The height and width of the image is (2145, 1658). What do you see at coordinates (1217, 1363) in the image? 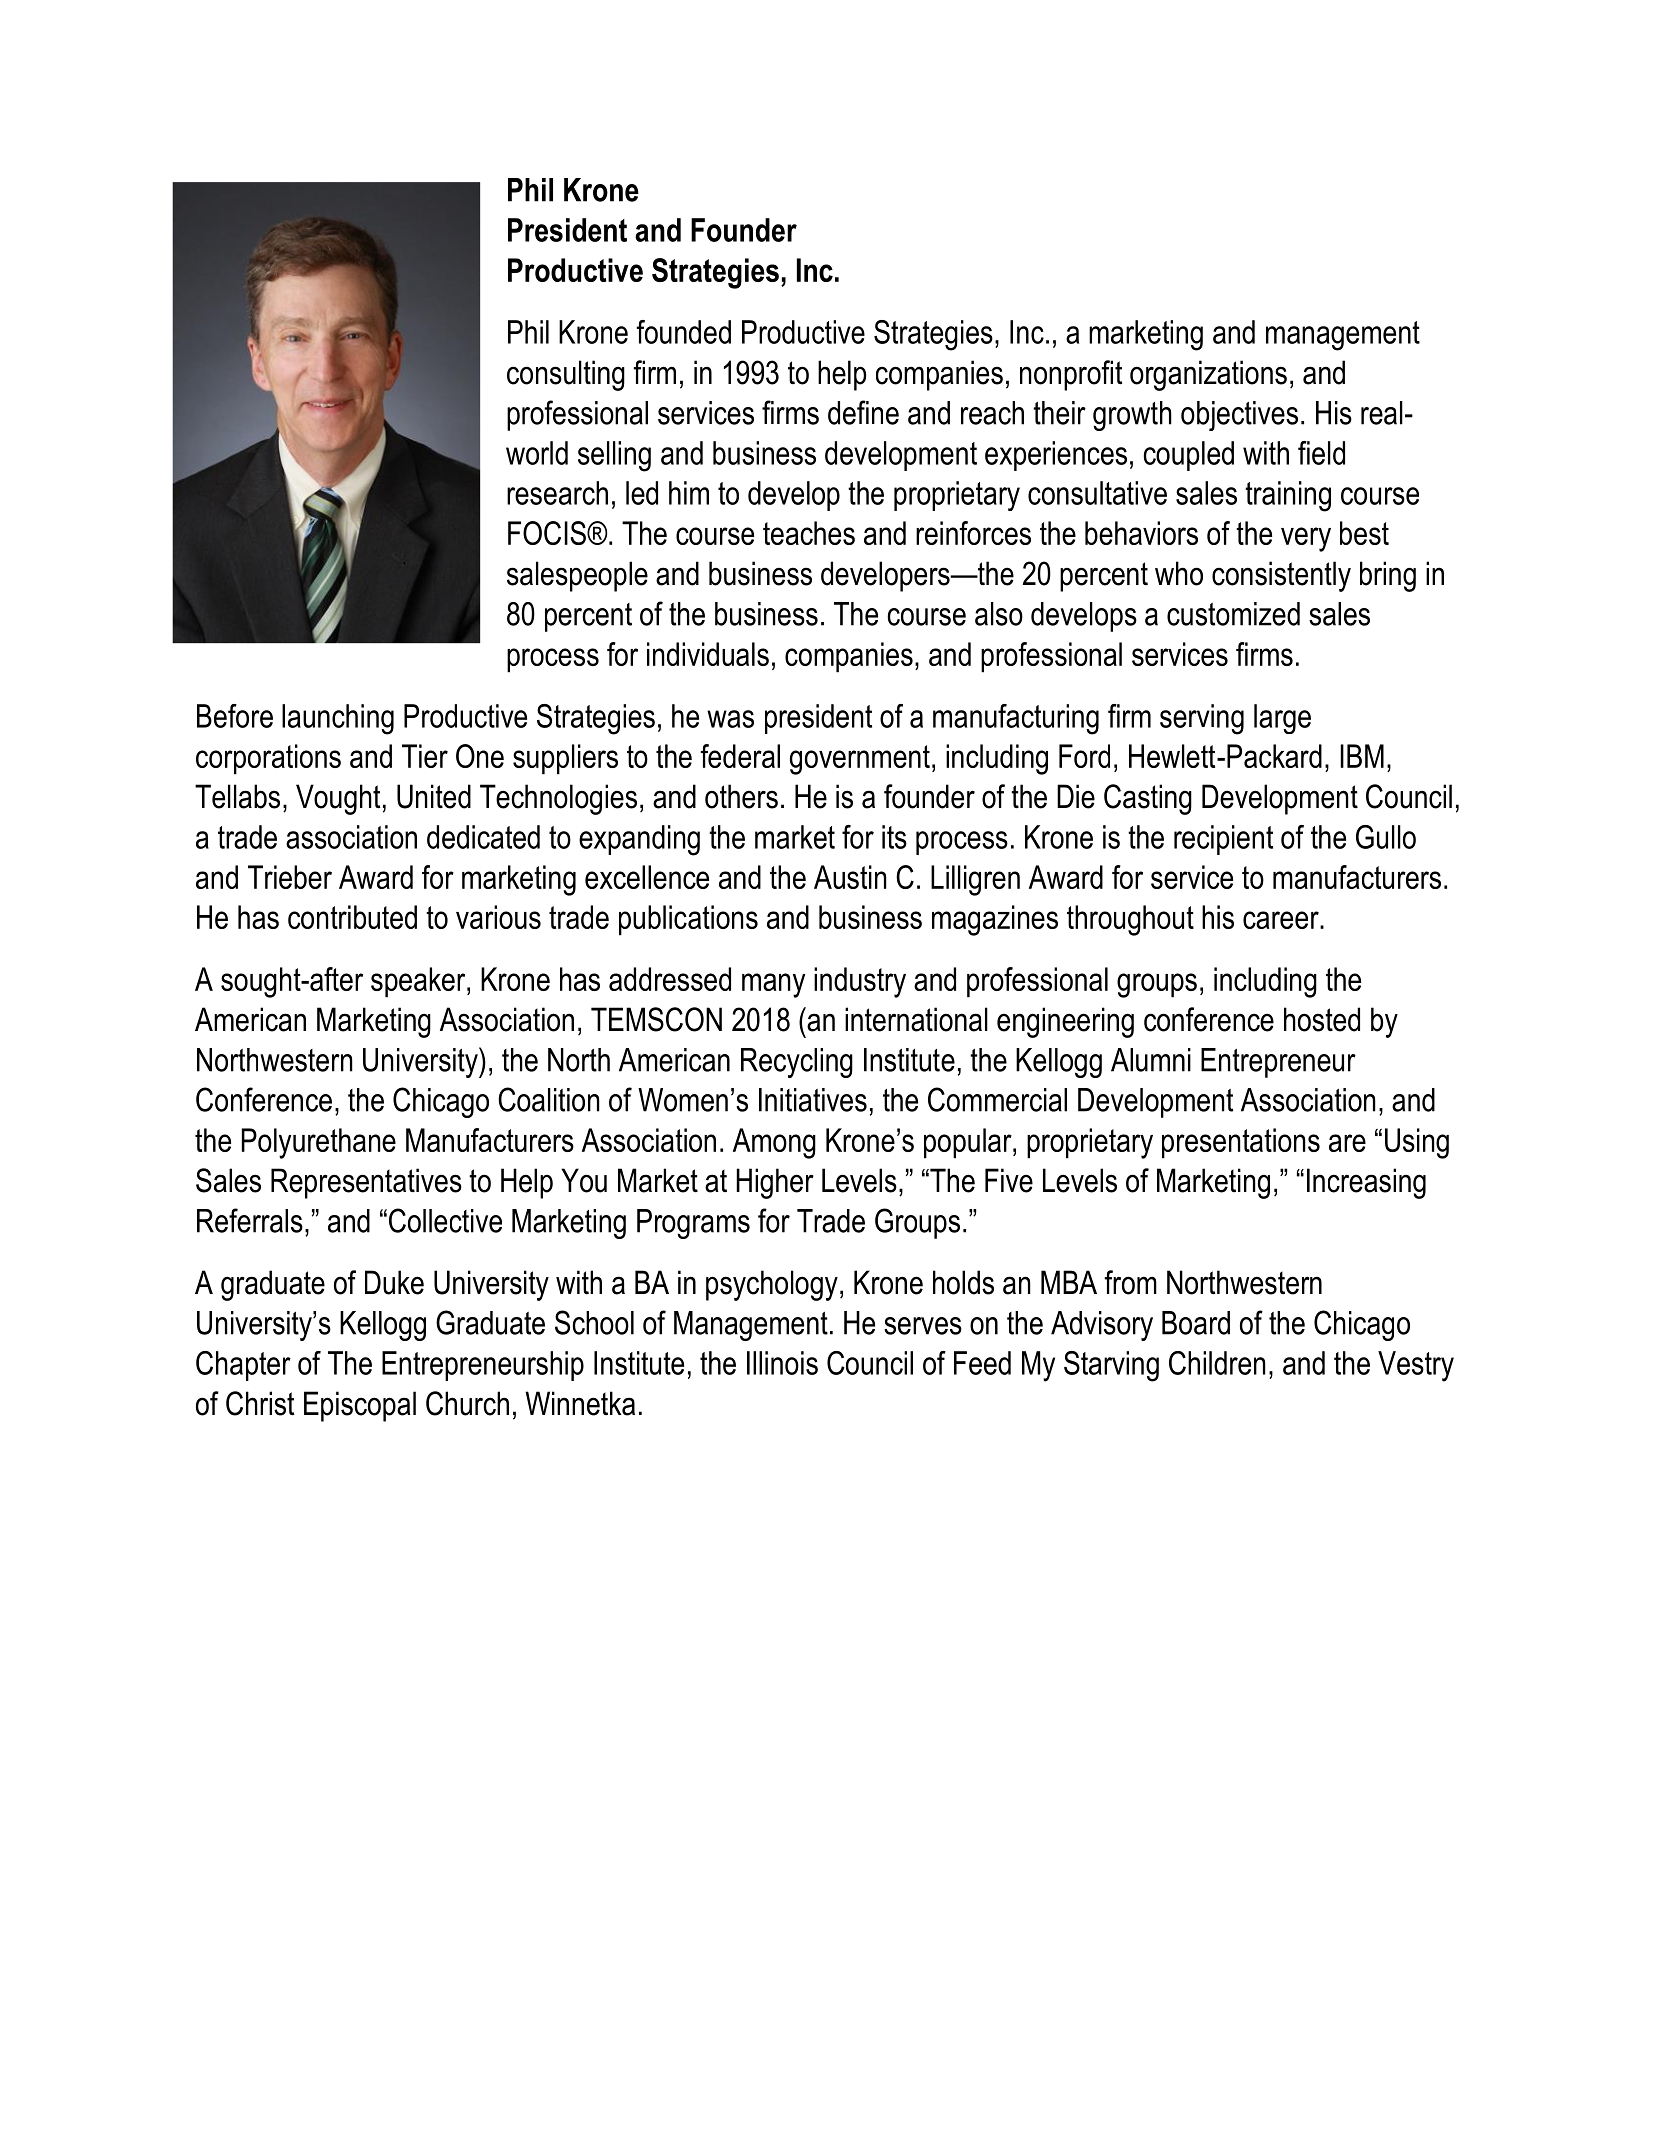
I see `Children` at bounding box center [1217, 1363].
